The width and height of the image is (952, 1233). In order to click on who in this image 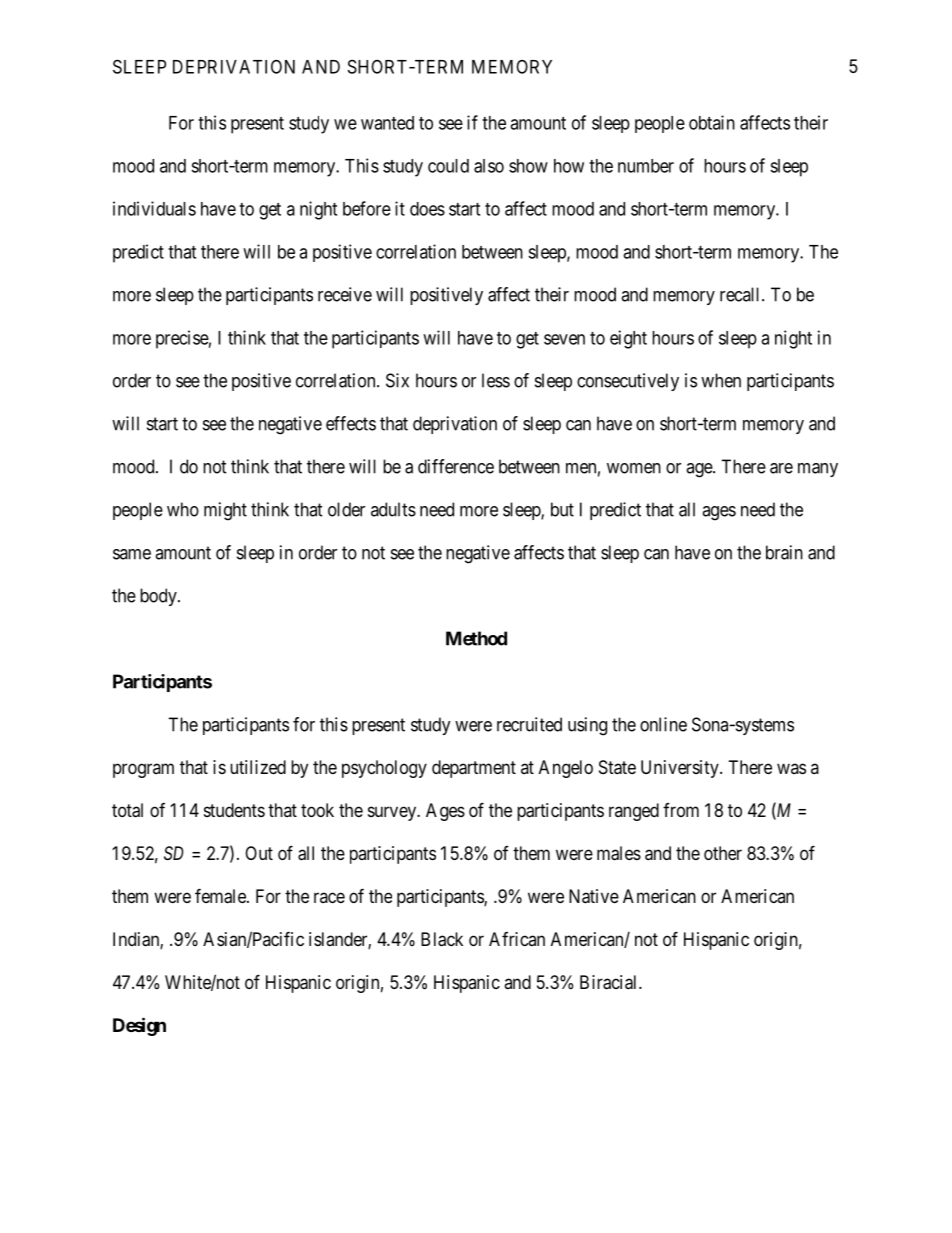, I will do `click(183, 509)`.
